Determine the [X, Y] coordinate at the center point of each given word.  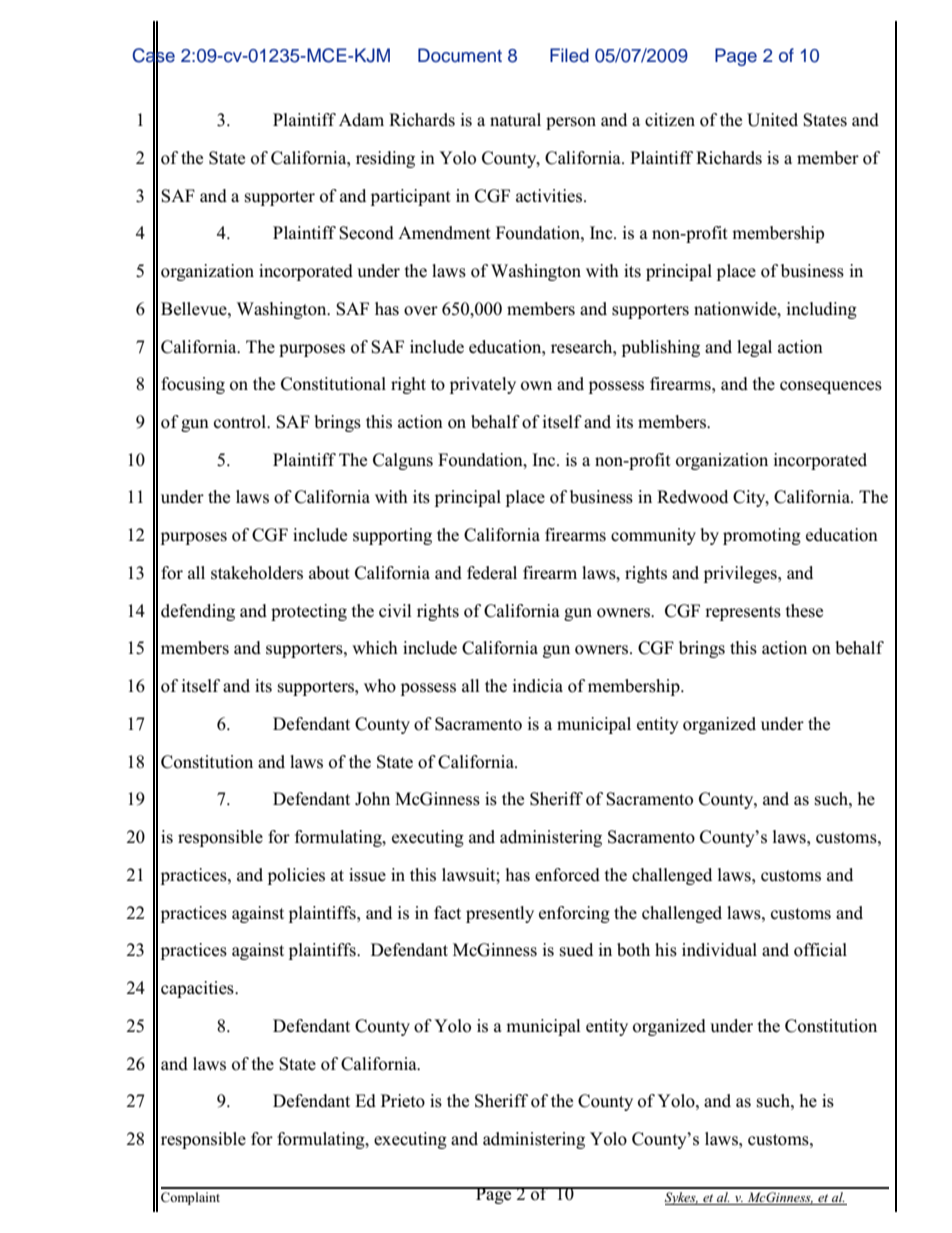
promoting [762, 536]
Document [460, 55]
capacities [198, 989]
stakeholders [257, 573]
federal [492, 573]
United [772, 120]
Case [153, 55]
